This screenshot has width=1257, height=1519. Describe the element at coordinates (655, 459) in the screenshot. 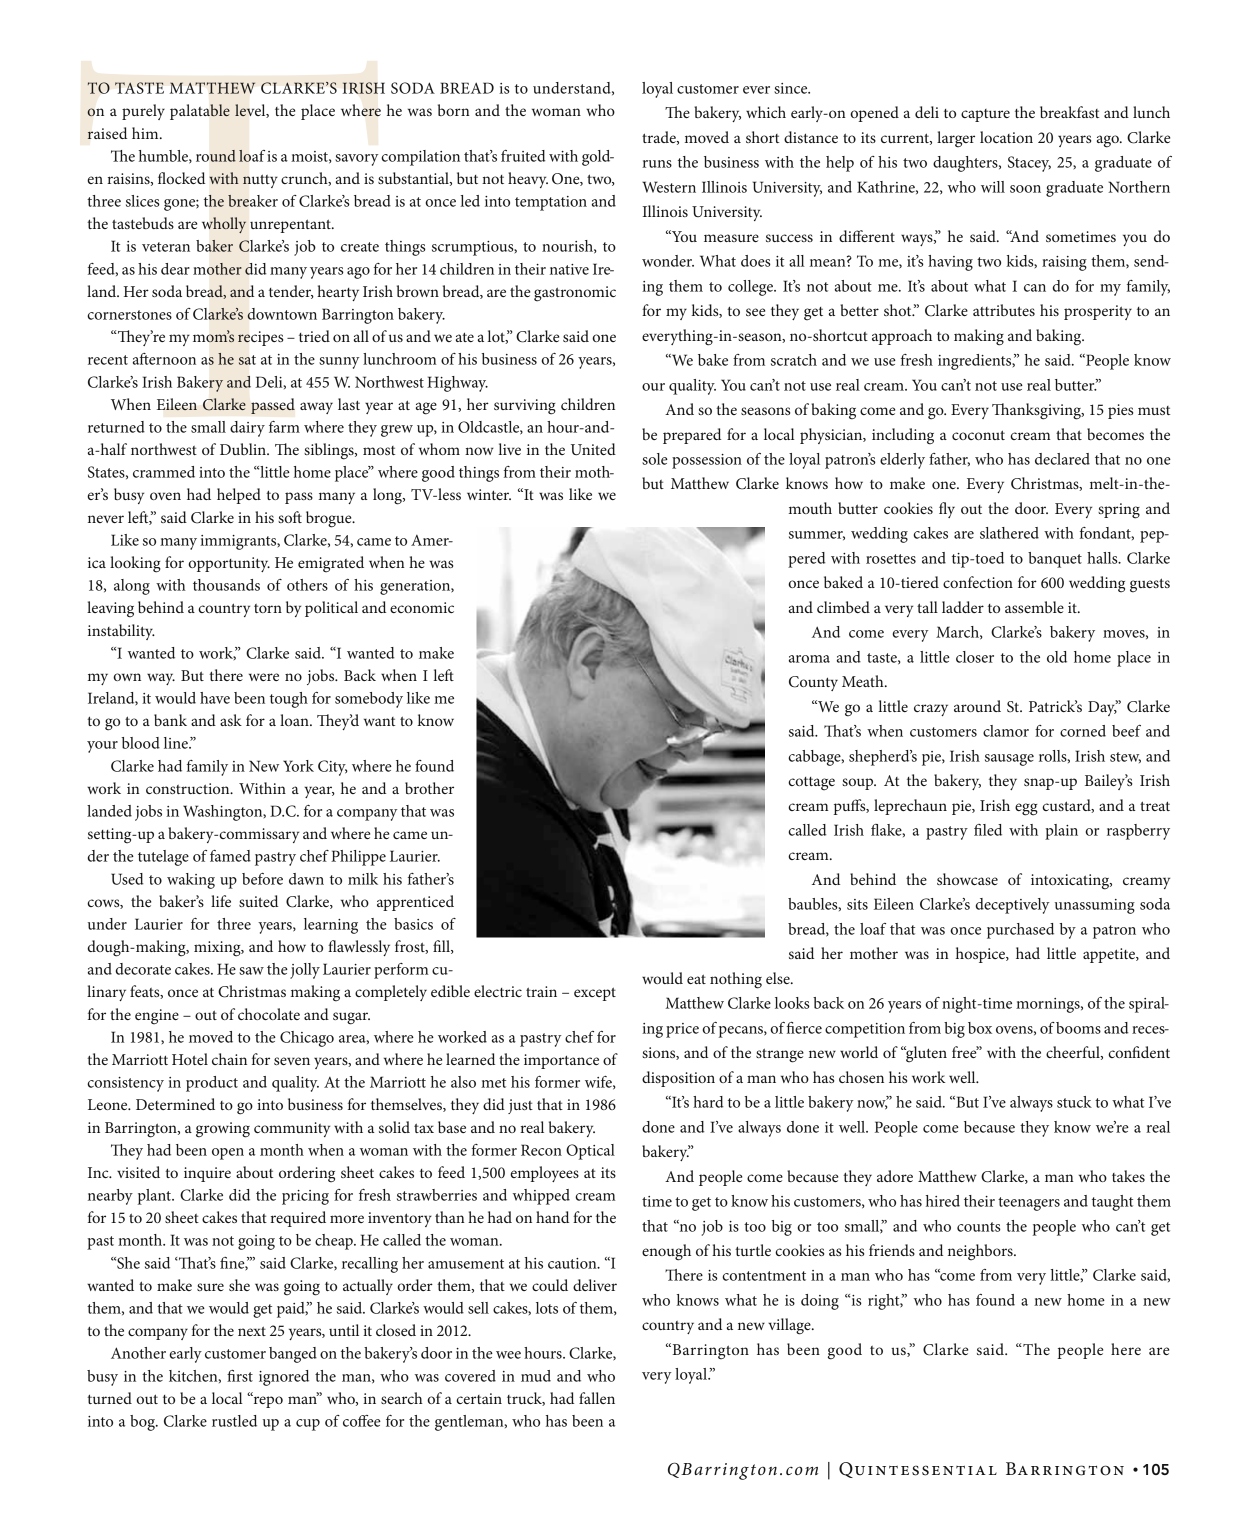

I see `sole` at that location.
